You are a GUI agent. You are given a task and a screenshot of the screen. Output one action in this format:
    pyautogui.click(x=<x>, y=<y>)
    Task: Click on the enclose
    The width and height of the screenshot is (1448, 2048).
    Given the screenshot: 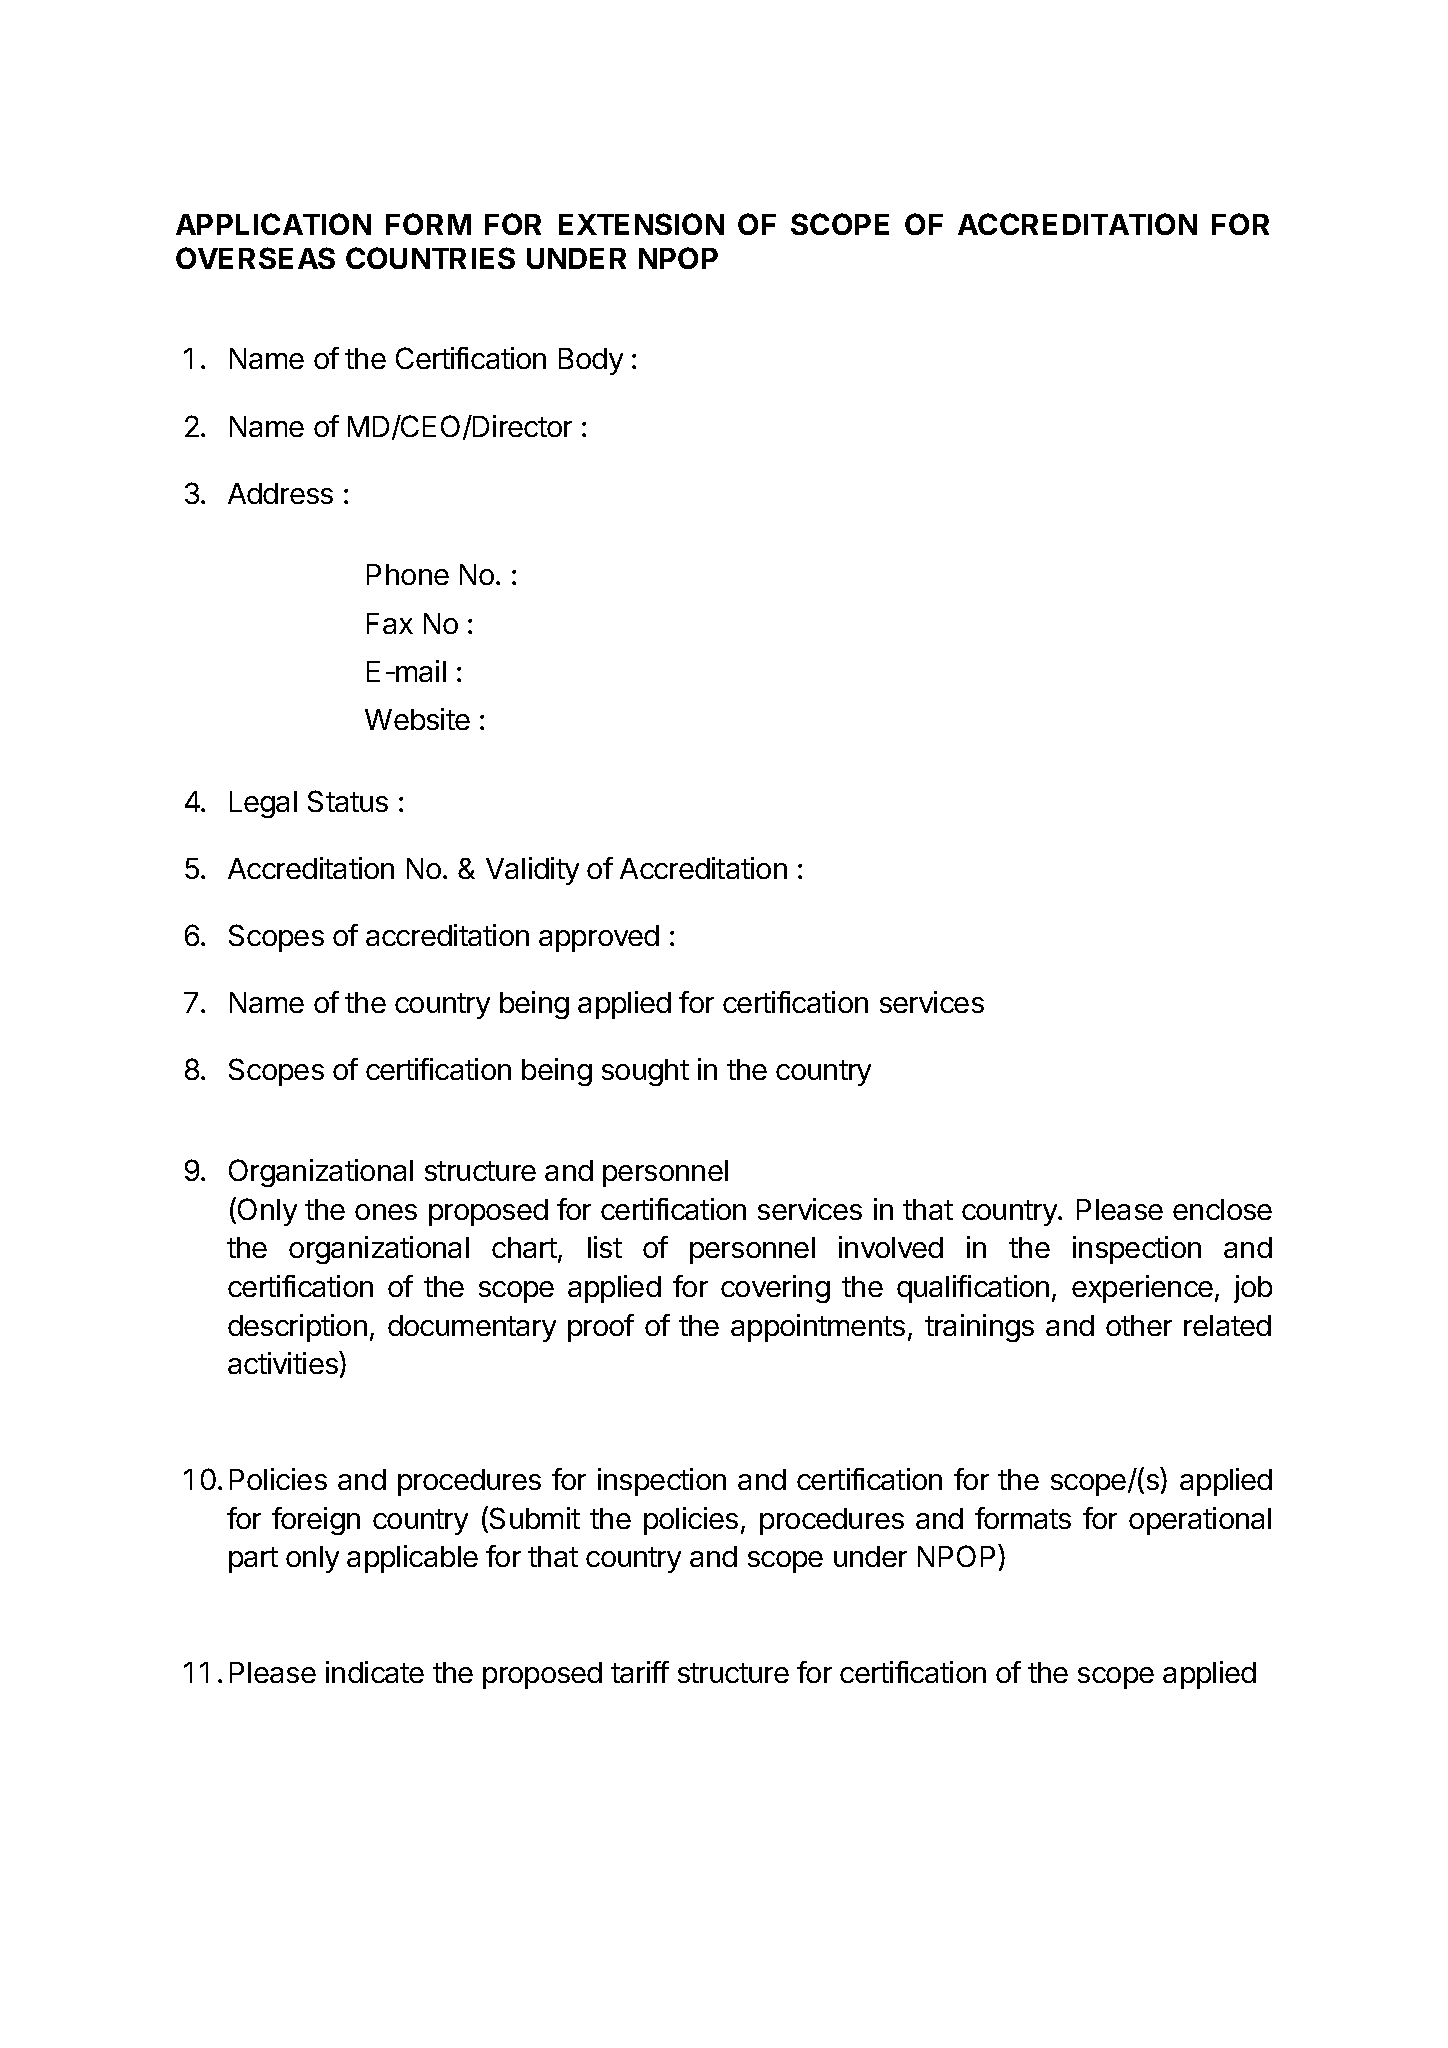 What is the action you would take?
    pyautogui.click(x=1222, y=1209)
